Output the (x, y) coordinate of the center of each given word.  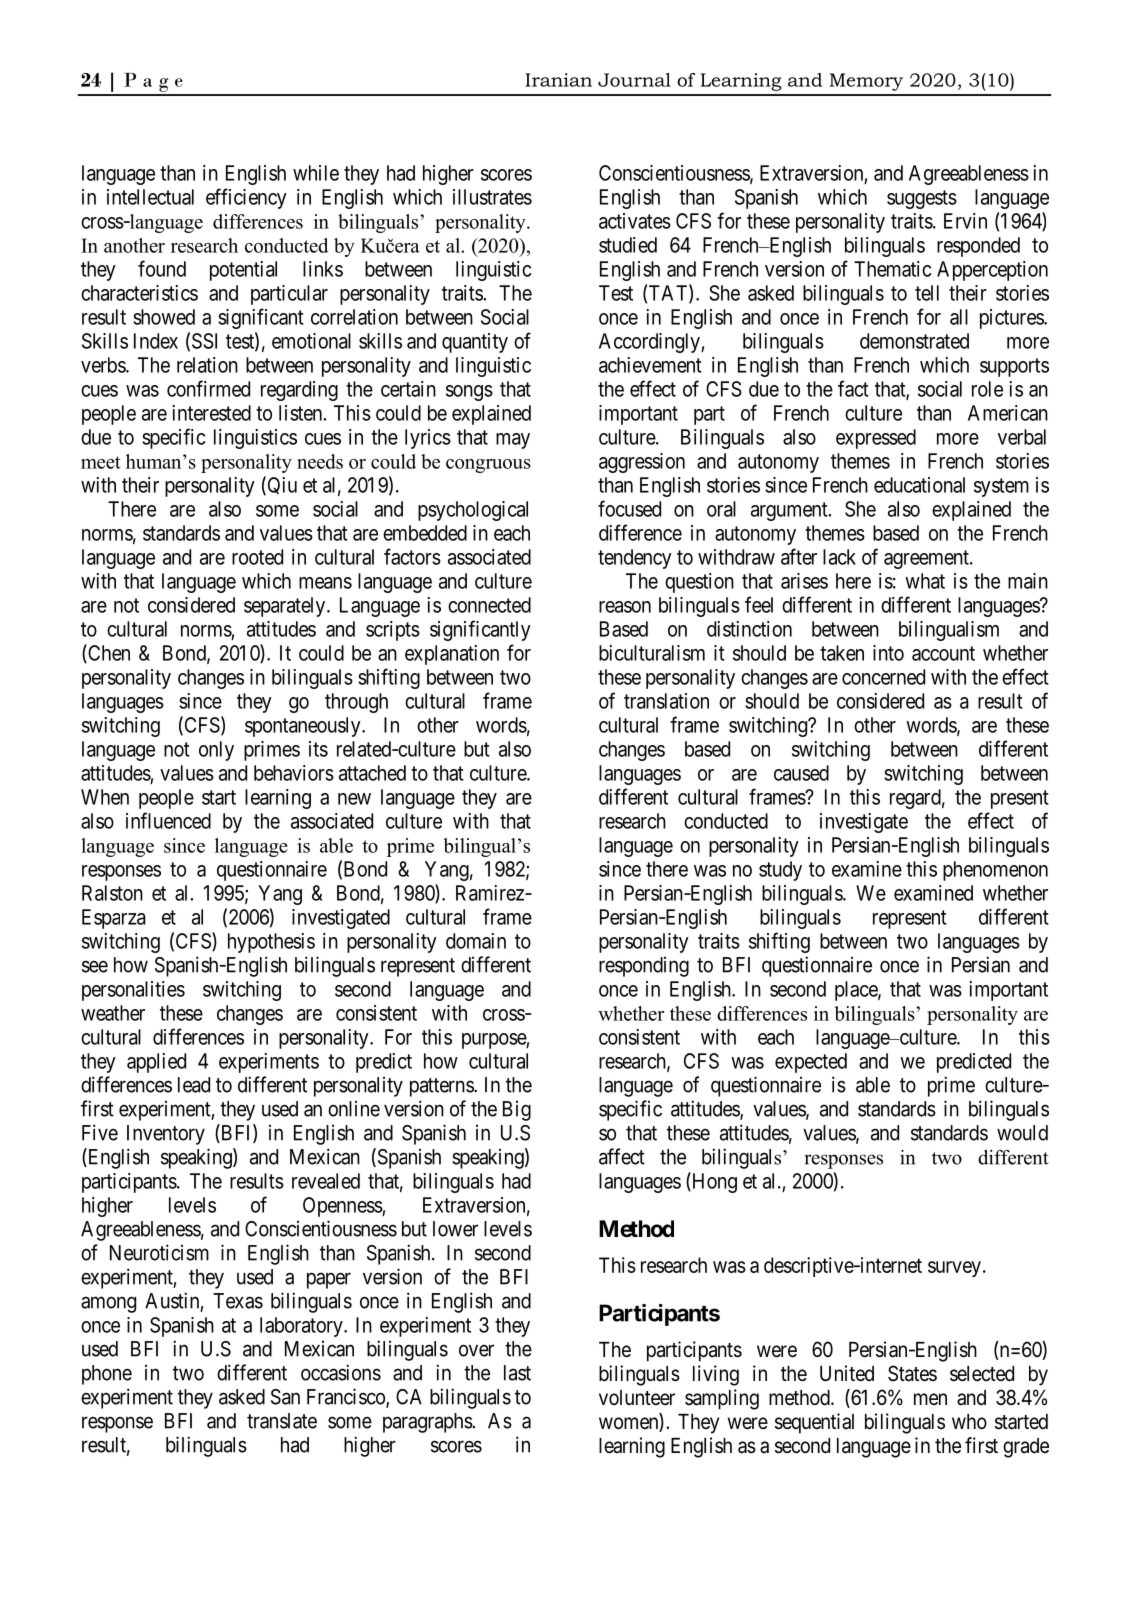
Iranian (558, 80)
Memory (866, 82)
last (517, 1373)
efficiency (246, 198)
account (943, 653)
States (912, 1373)
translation (666, 701)
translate (282, 1421)
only (216, 751)
